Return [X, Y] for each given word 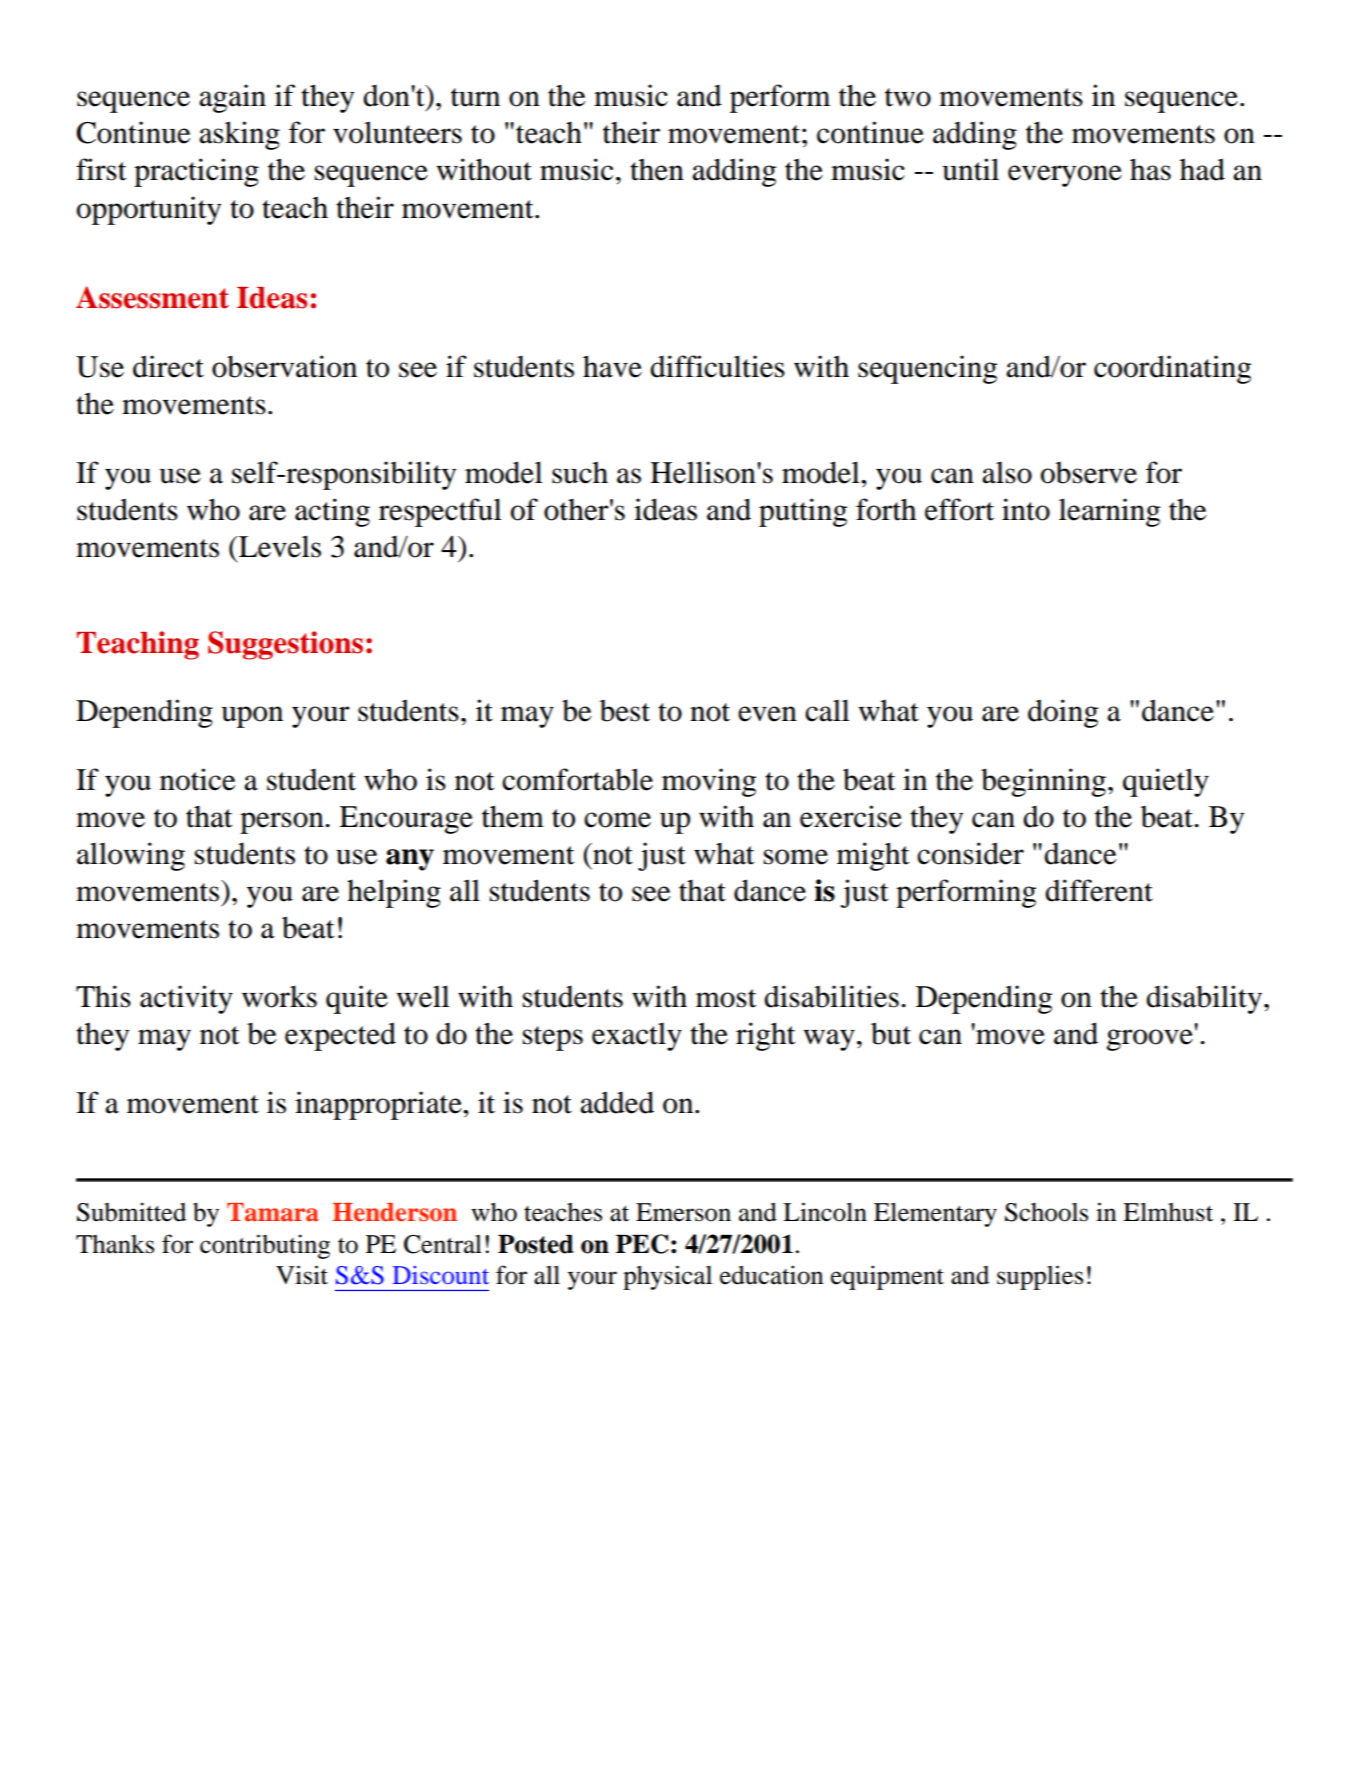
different [1099, 890]
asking [239, 135]
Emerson [683, 1212]
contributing [265, 1246]
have [612, 366]
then [657, 169]
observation [284, 366]
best [625, 711]
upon [252, 717]
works [279, 996]
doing [1063, 713]
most [726, 998]
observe [1089, 473]
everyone [1065, 176]
